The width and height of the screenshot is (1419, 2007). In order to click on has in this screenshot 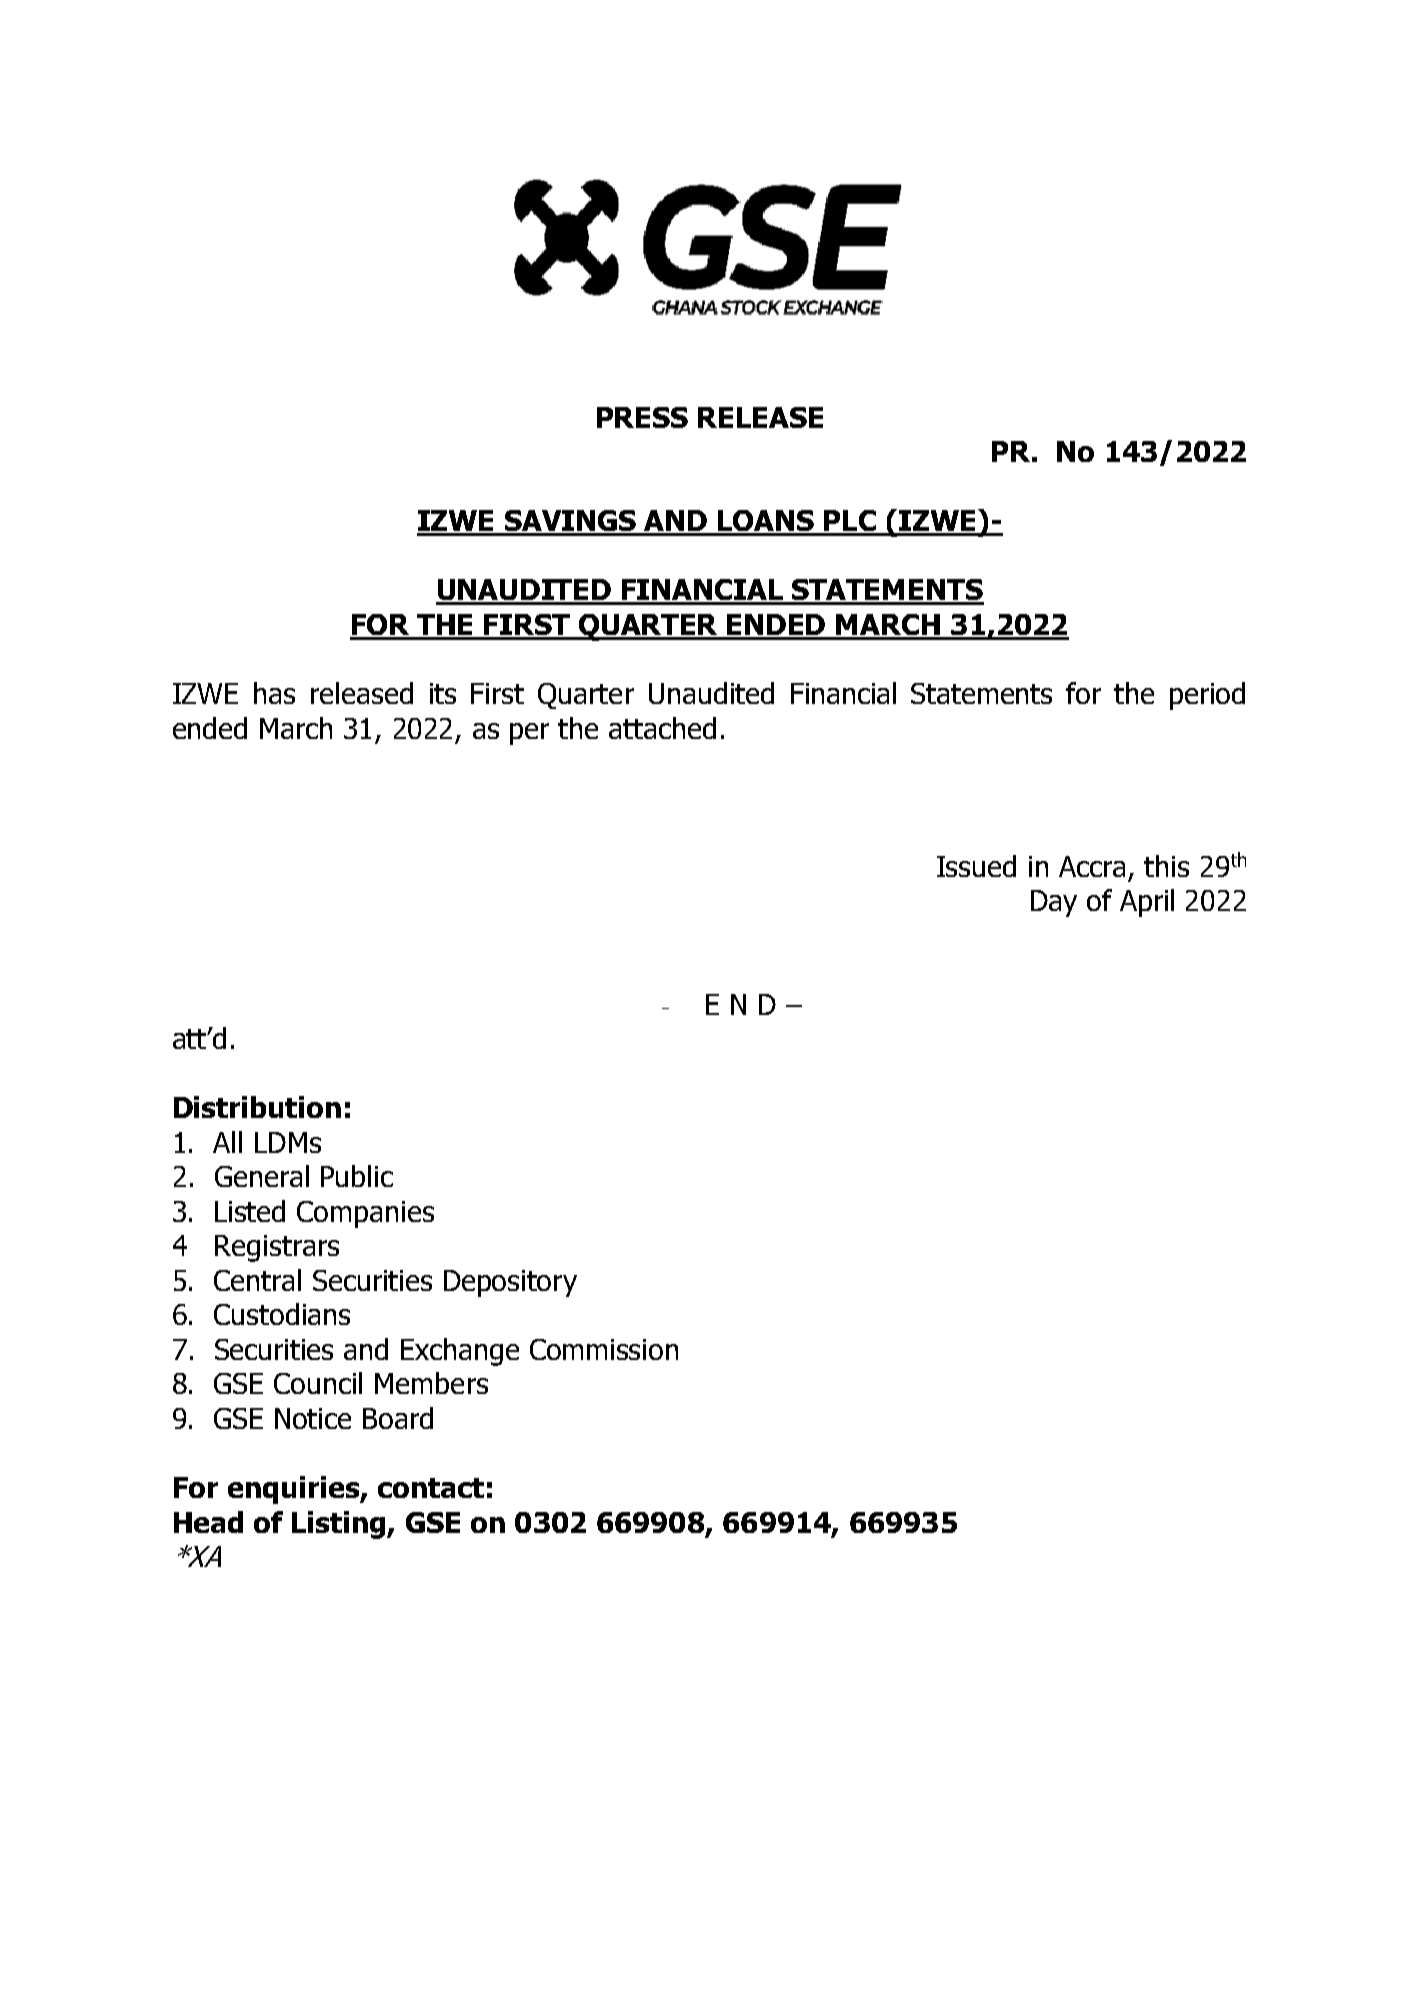, I will do `click(274, 693)`.
